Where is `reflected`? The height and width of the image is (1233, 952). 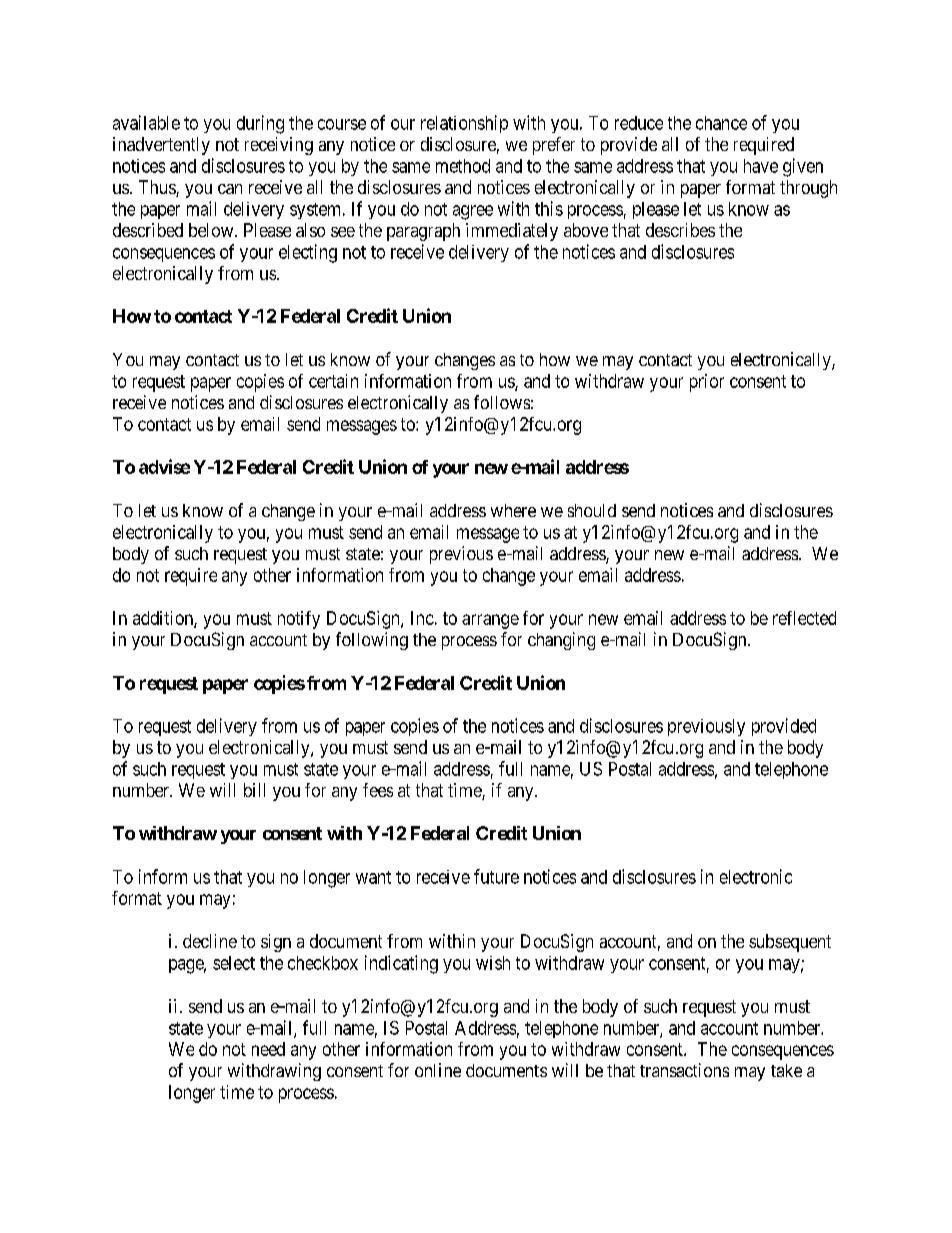 reflected is located at coordinates (804, 618).
